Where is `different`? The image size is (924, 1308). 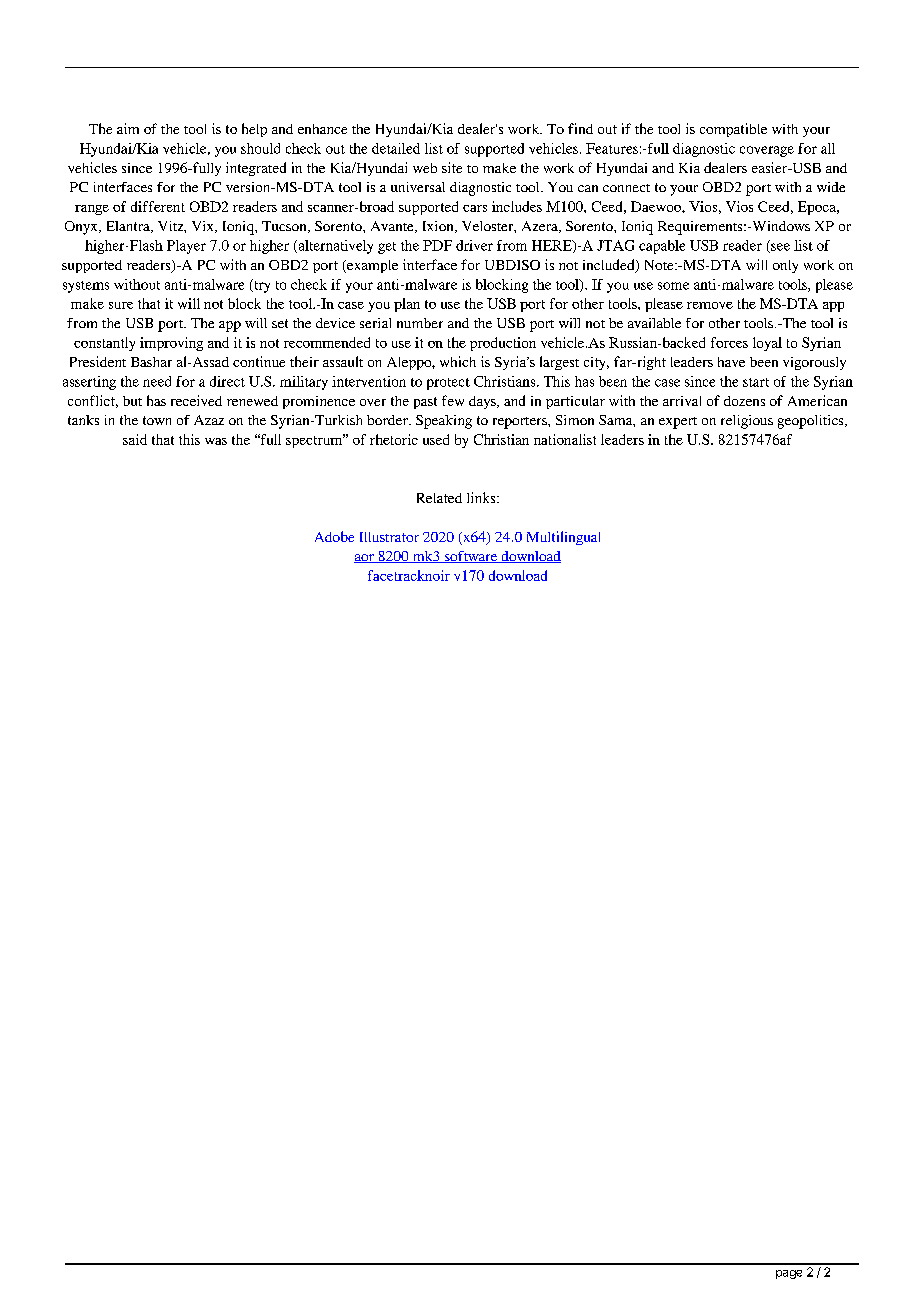 different is located at coordinates (158, 206).
